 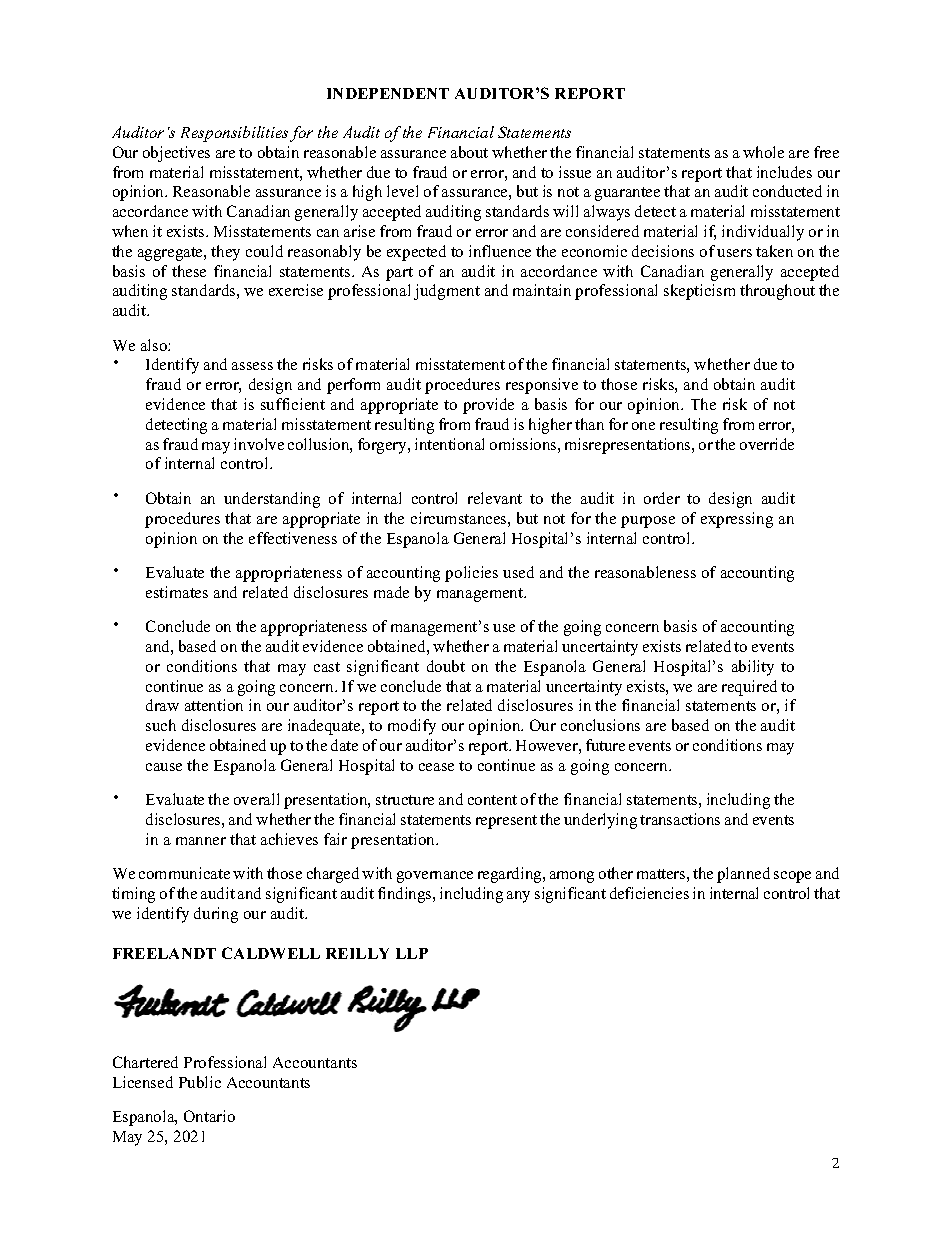 What do you see at coordinates (200, 1082) in the screenshot?
I see `Public` at bounding box center [200, 1082].
